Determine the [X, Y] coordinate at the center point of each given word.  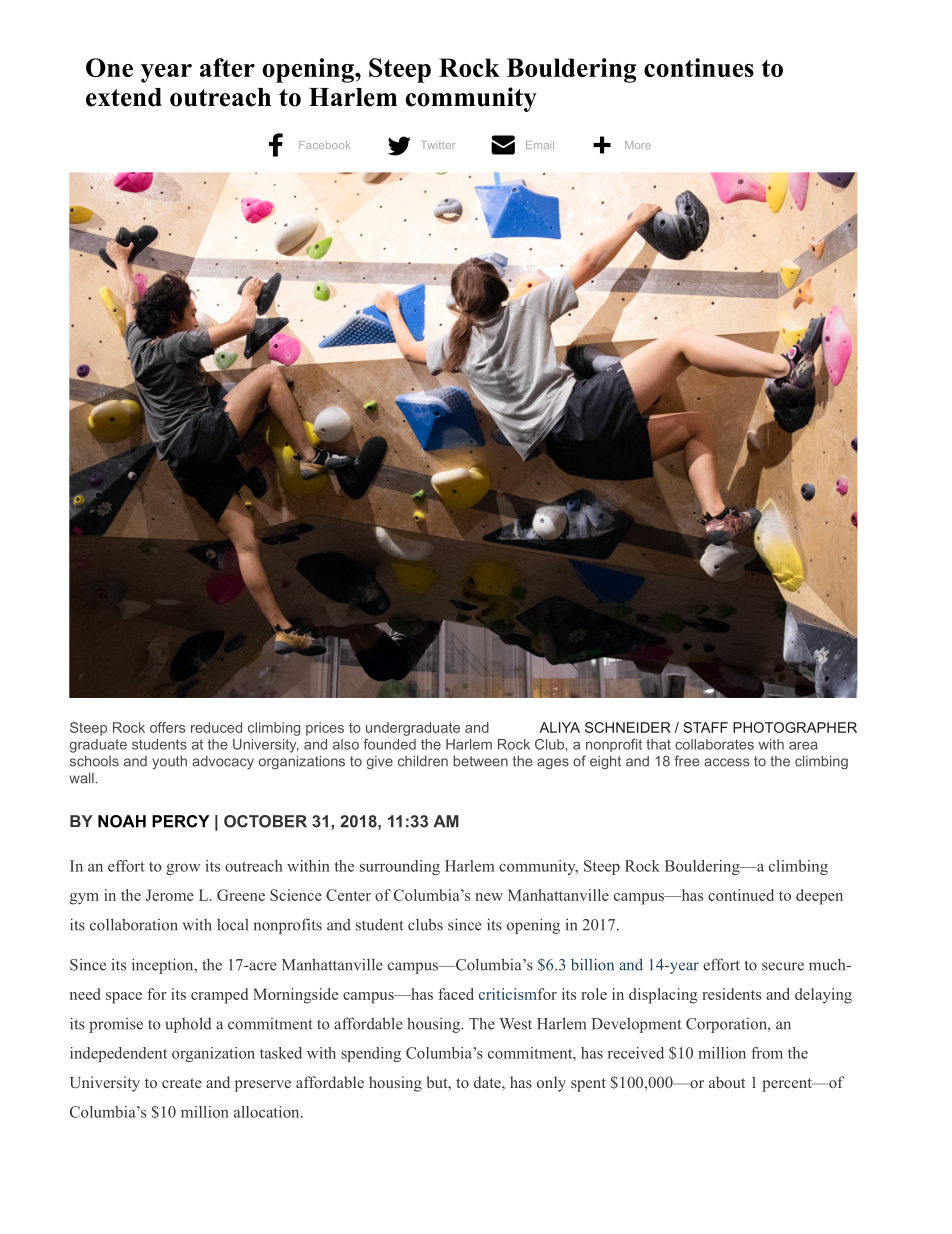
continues [699, 67]
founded [389, 744]
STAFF [706, 727]
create [182, 1083]
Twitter [438, 145]
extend [124, 97]
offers [167, 727]
